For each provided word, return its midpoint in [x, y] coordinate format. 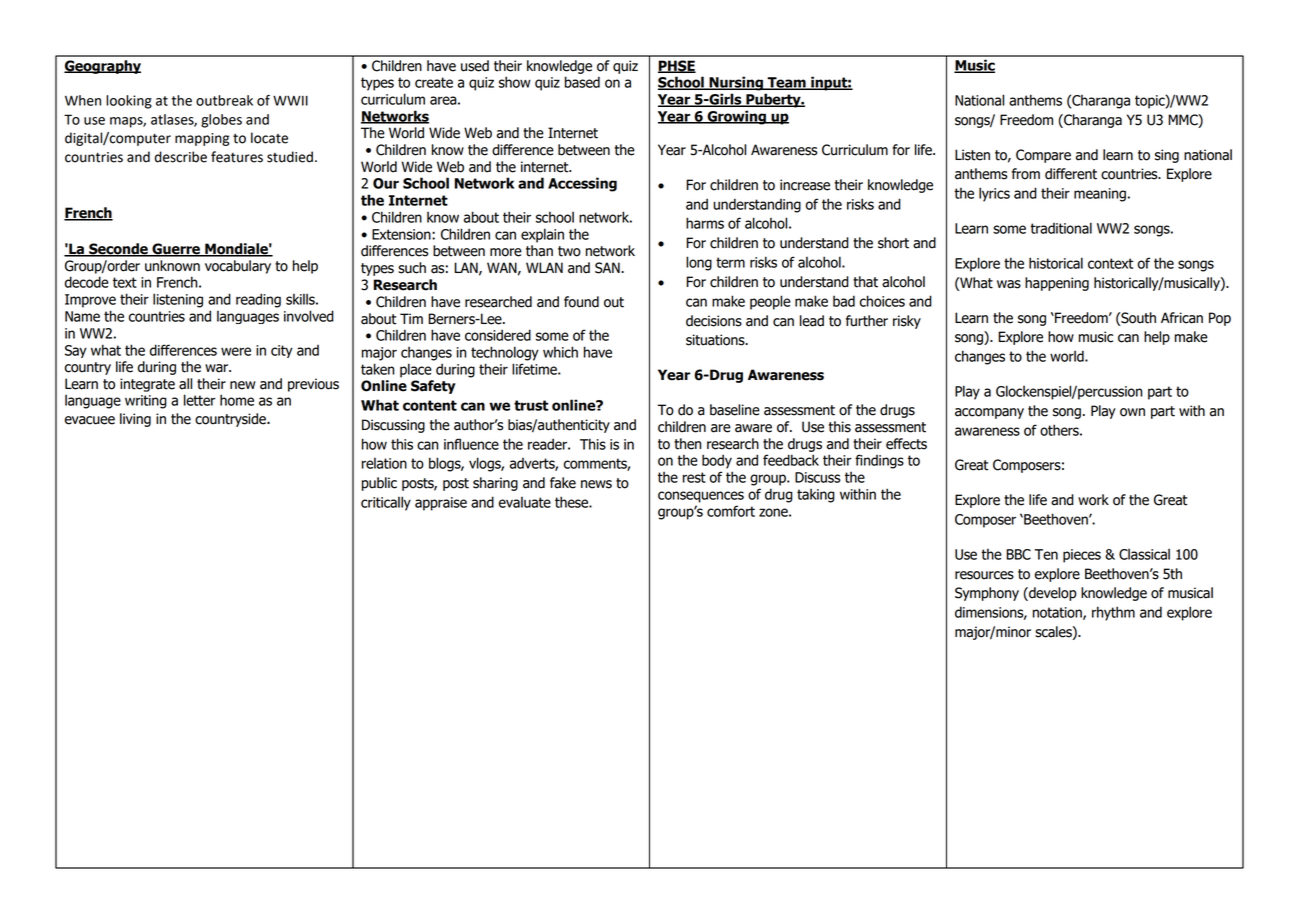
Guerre [176, 250]
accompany [989, 413]
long [699, 263]
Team [786, 83]
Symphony [987, 594]
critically [386, 503]
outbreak [224, 100]
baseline [735, 410]
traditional [1061, 228]
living [135, 420]
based [582, 82]
